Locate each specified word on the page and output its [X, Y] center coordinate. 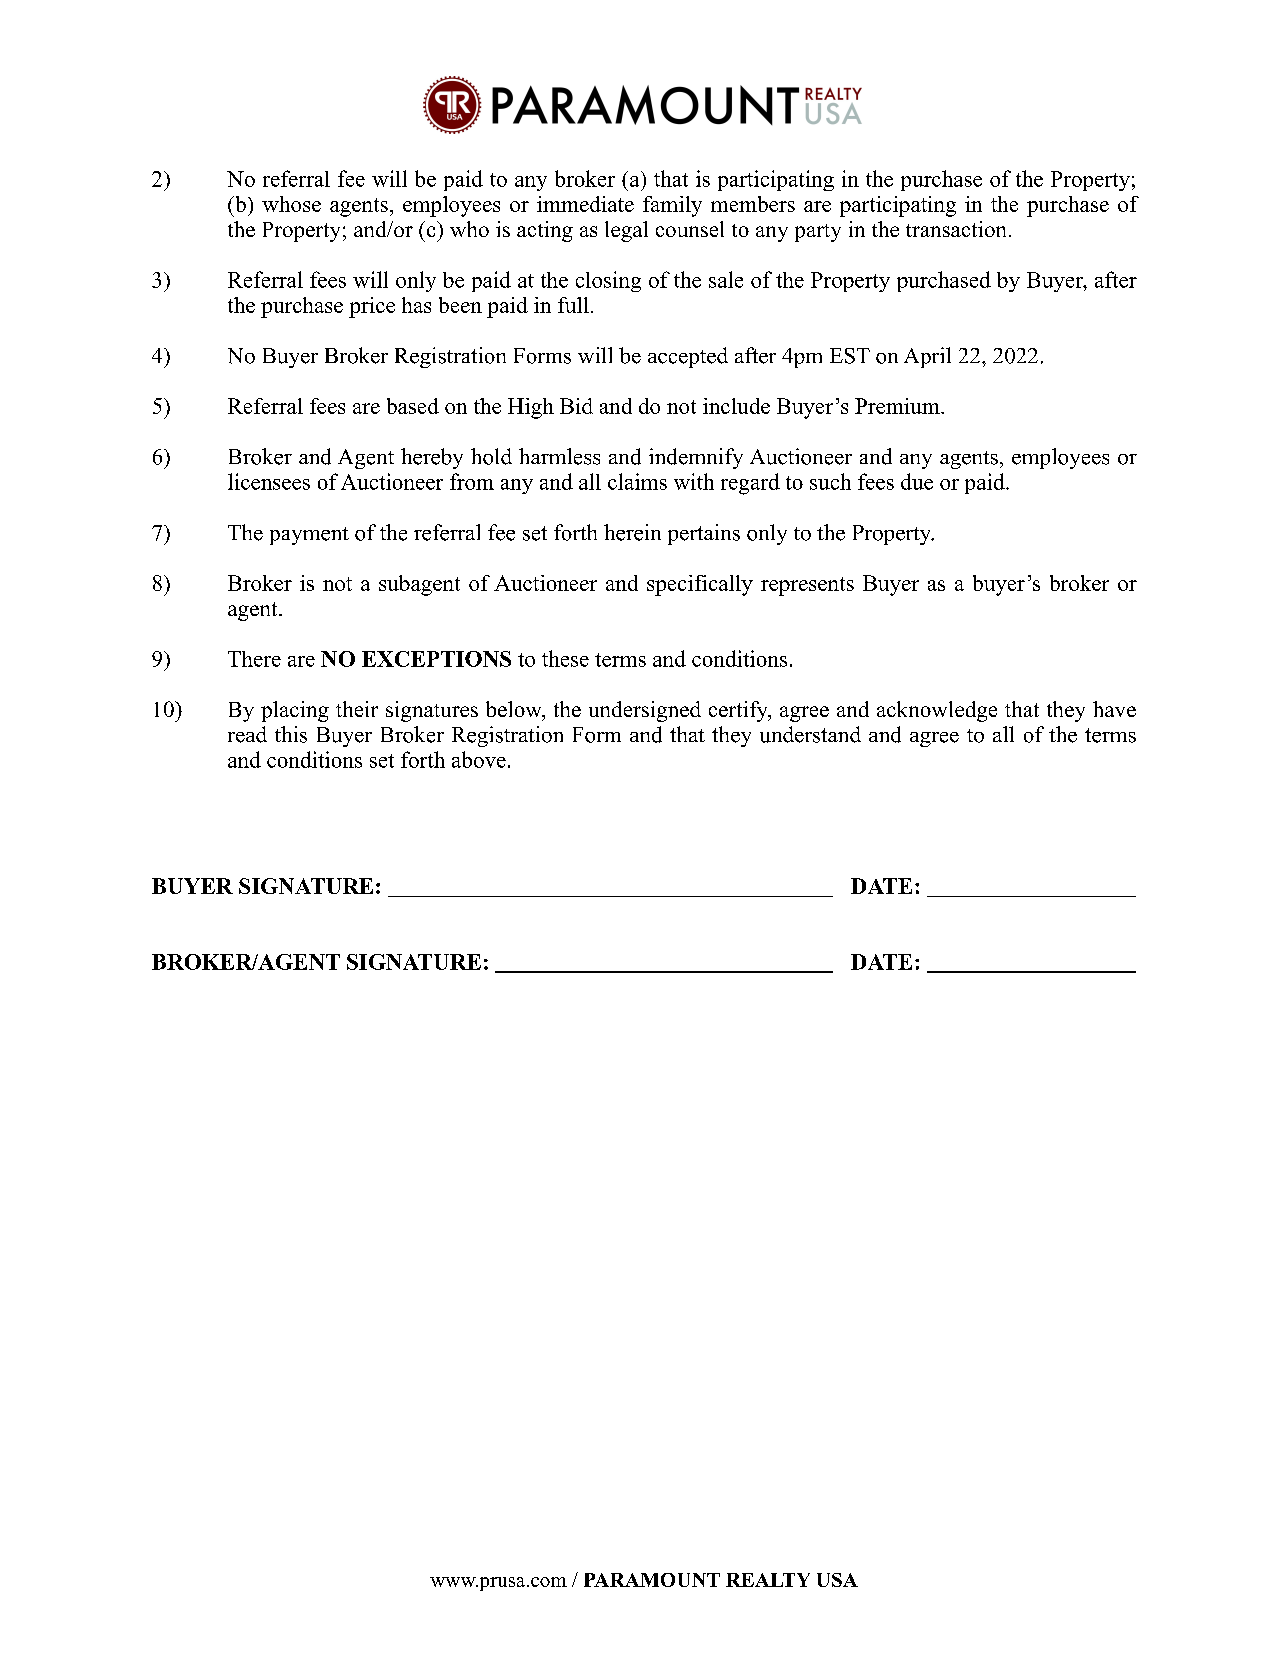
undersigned [645, 711]
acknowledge [937, 711]
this [291, 734]
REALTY [768, 1580]
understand [810, 734]
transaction [956, 229]
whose [291, 204]
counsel [690, 229]
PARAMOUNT [652, 1580]
